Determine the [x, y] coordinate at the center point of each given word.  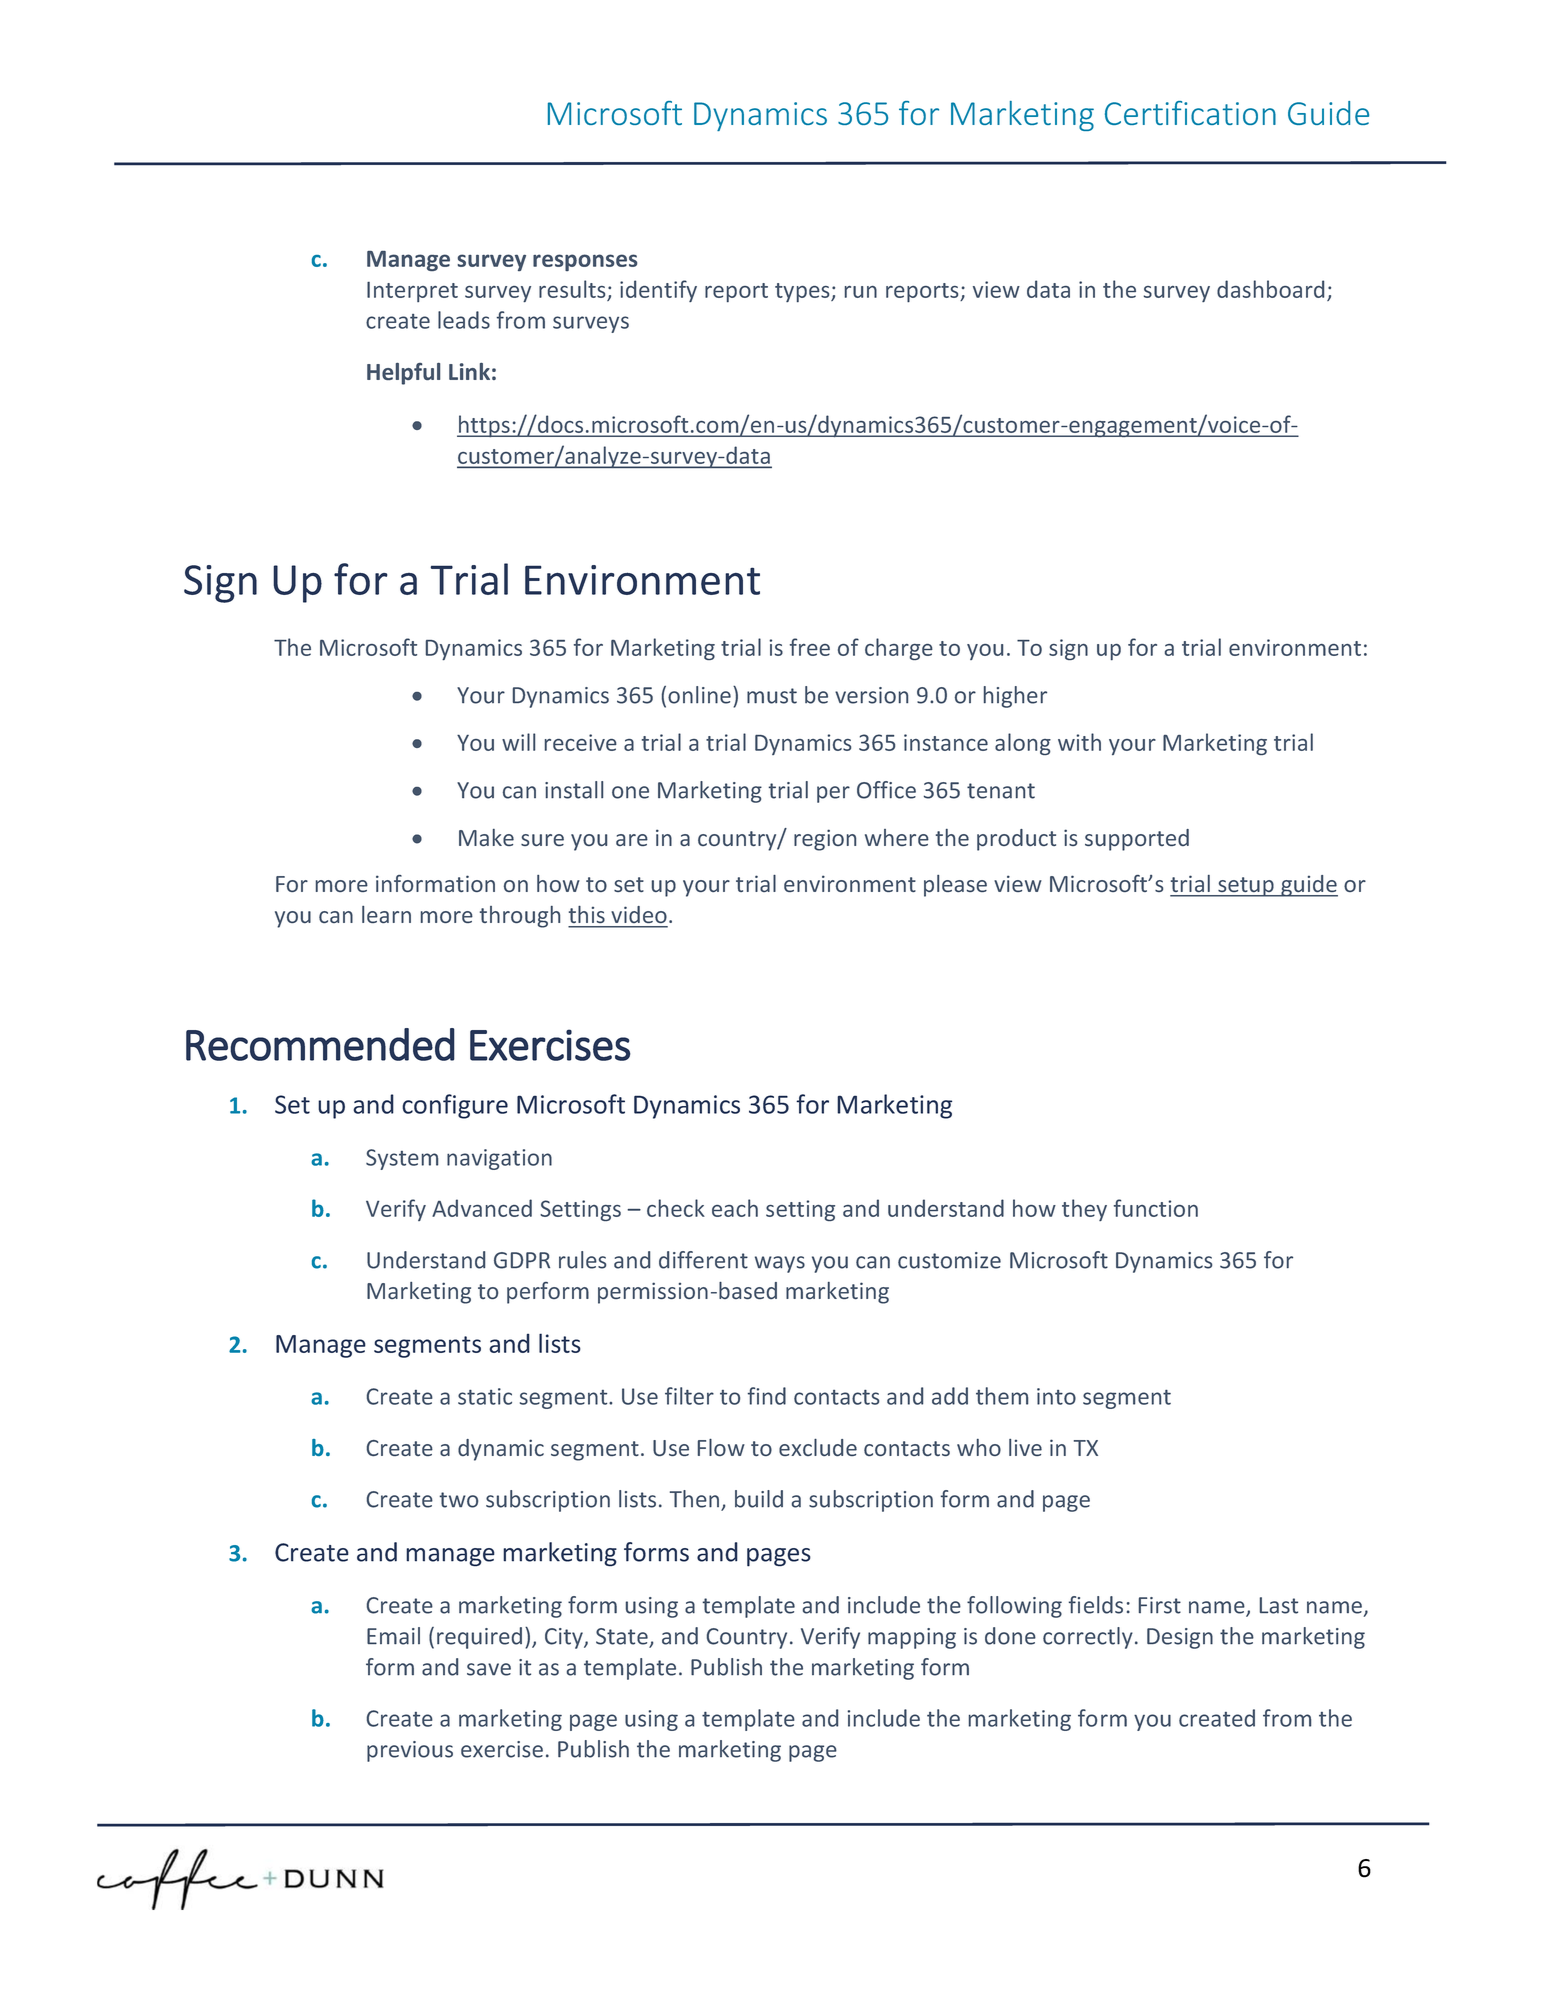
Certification [1190, 113]
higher [1015, 697]
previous [410, 1751]
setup [1246, 887]
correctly [1088, 1638]
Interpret [412, 292]
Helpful [403, 373]
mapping [912, 1638]
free [810, 647]
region [825, 840]
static [485, 1396]
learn [386, 914]
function [1156, 1208]
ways [780, 1264]
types [803, 293]
